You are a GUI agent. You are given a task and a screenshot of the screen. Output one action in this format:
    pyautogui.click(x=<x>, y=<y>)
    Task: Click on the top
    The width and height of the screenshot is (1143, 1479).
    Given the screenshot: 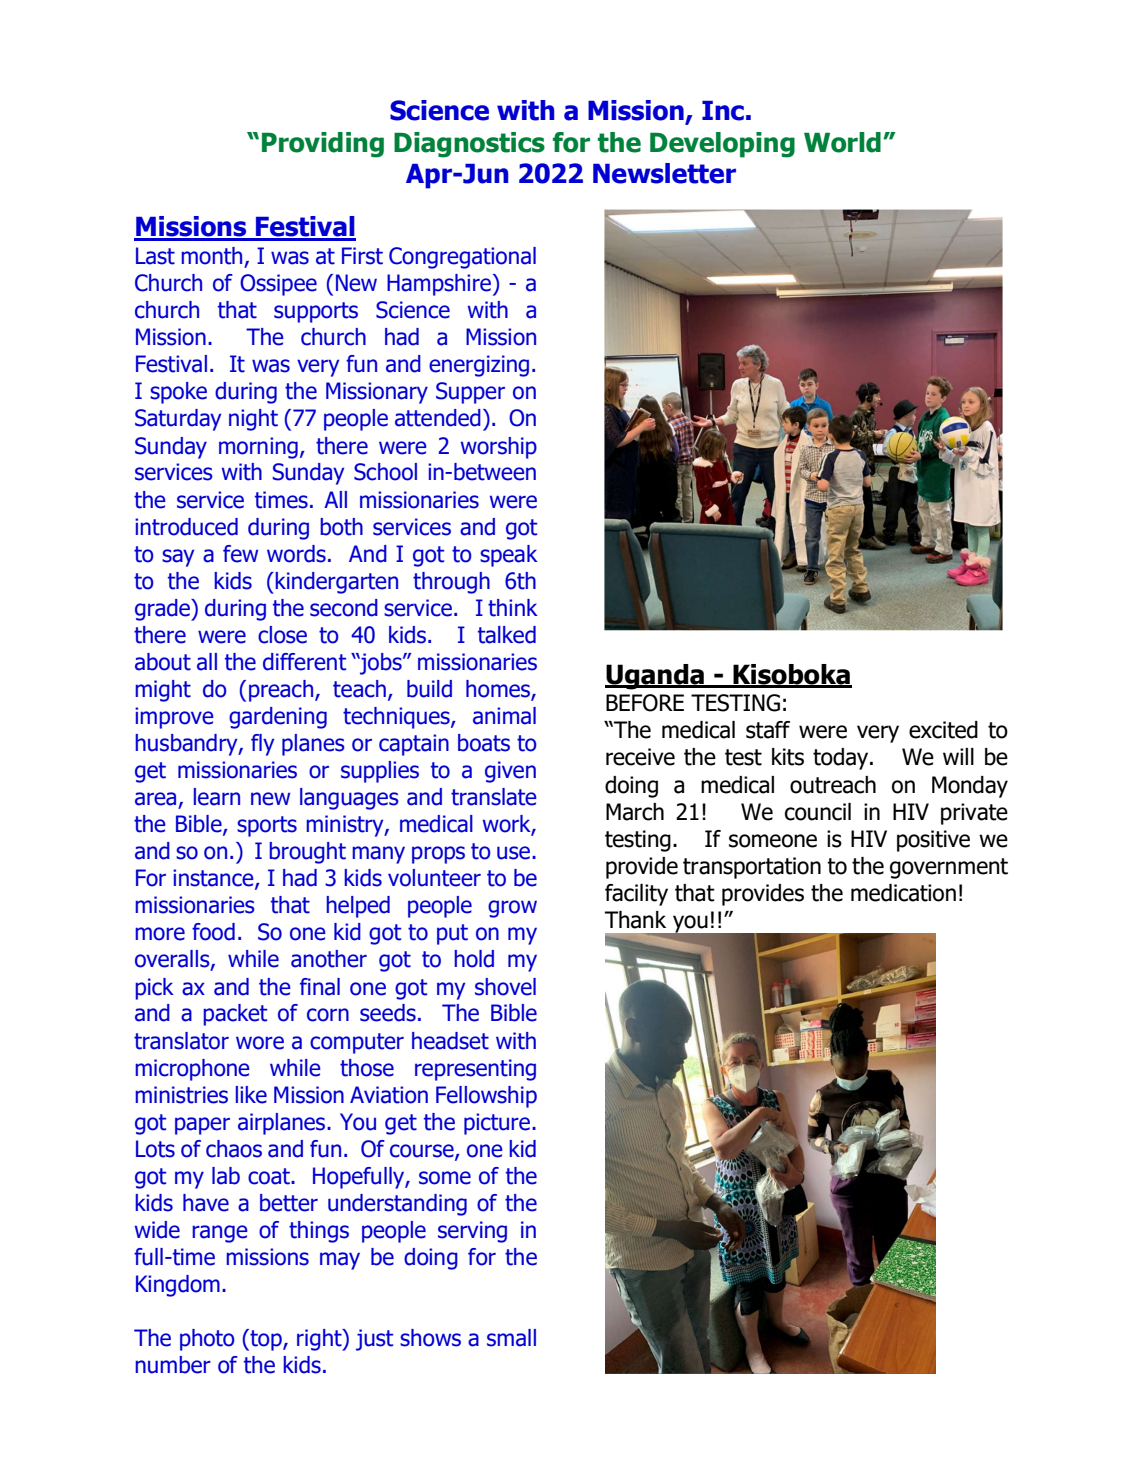 What is the action you would take?
    pyautogui.click(x=266, y=1340)
